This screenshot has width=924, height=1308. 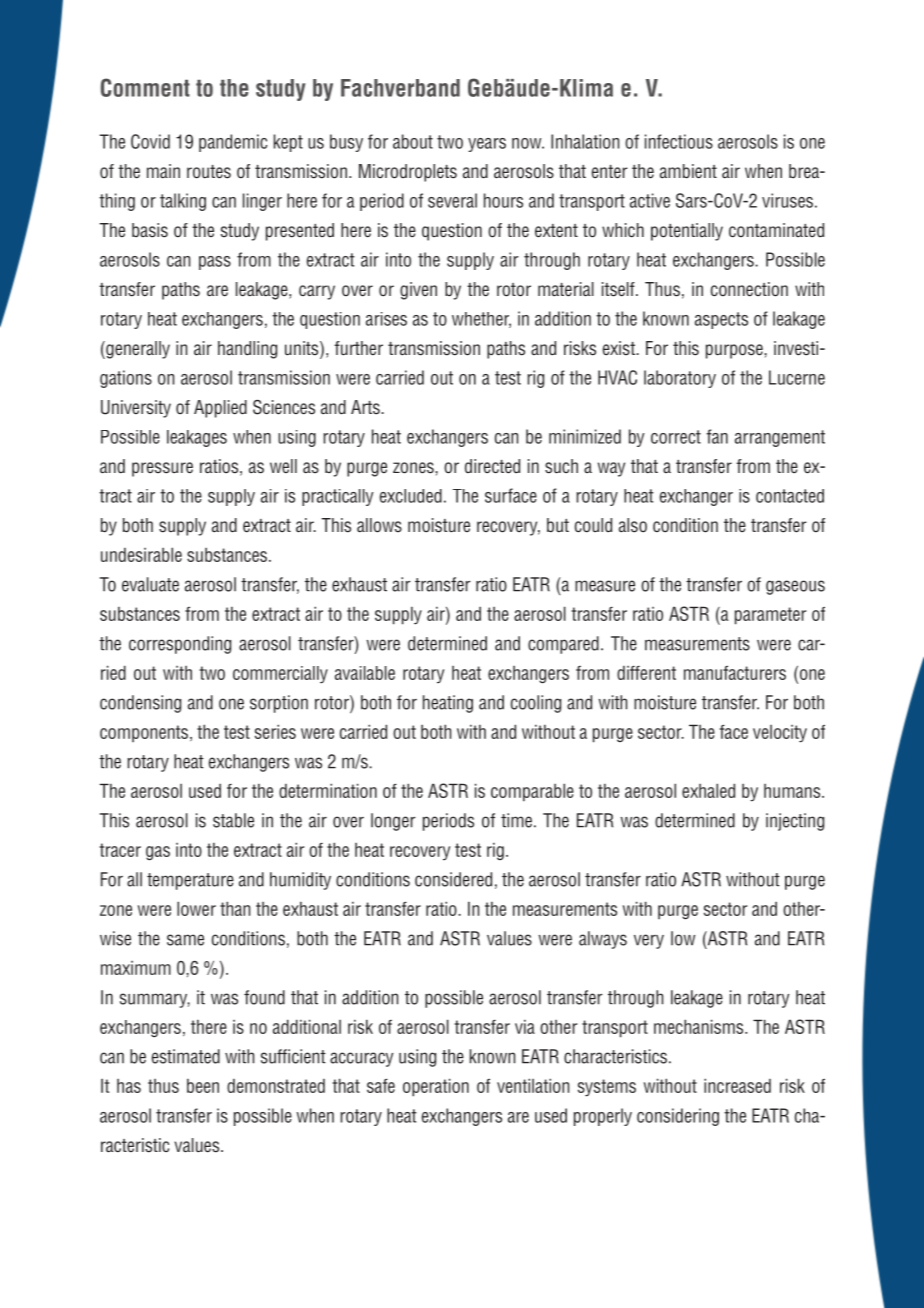 I want to click on pandemic, so click(x=233, y=143).
